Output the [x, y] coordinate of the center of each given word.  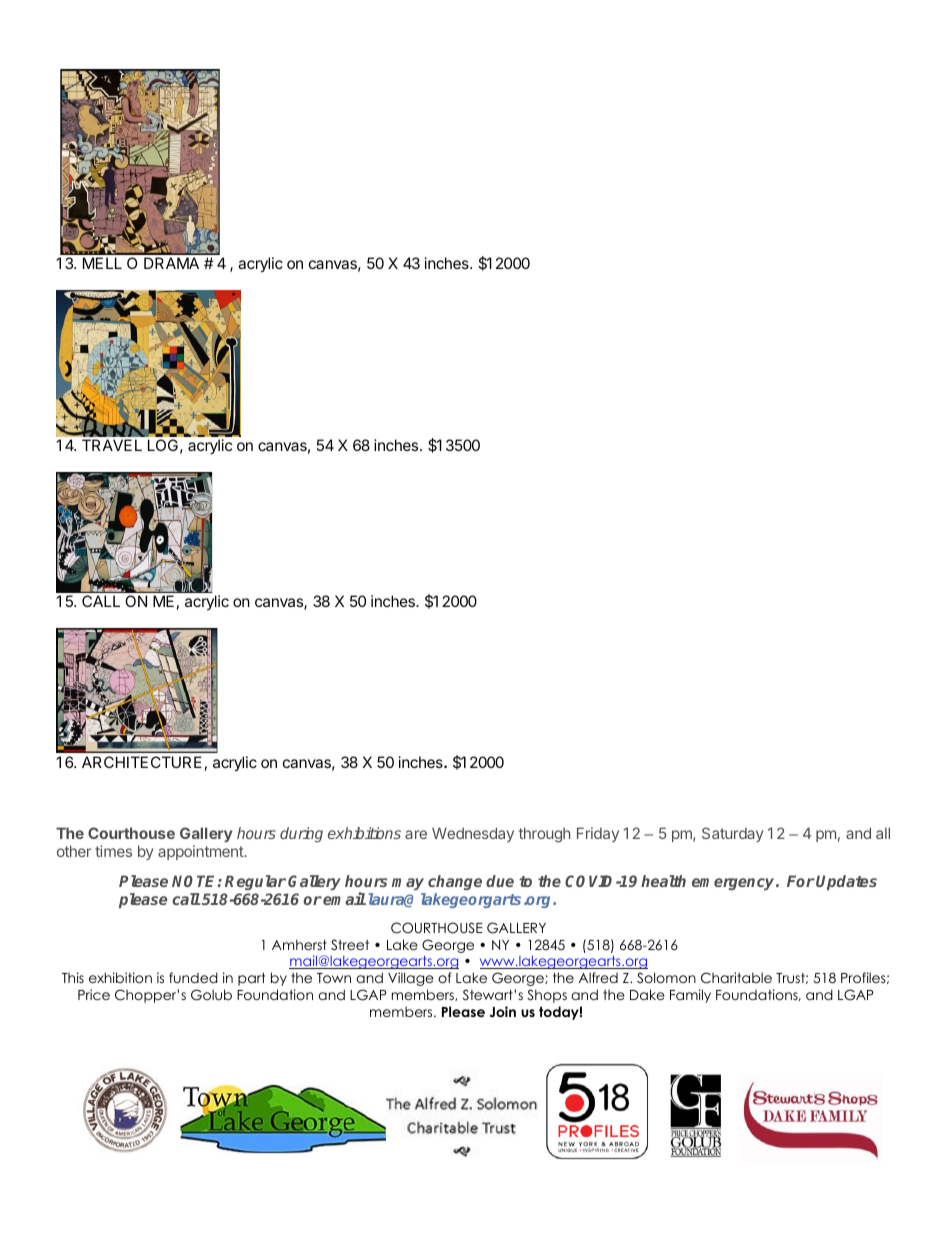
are [416, 834]
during [301, 835]
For [801, 881]
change [455, 882]
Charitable [736, 978]
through [544, 835]
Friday [598, 834]
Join [503, 1012]
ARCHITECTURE [142, 762]
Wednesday [473, 834]
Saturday [732, 834]
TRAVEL [112, 445]
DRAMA [171, 263]
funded [193, 977]
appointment [201, 852]
